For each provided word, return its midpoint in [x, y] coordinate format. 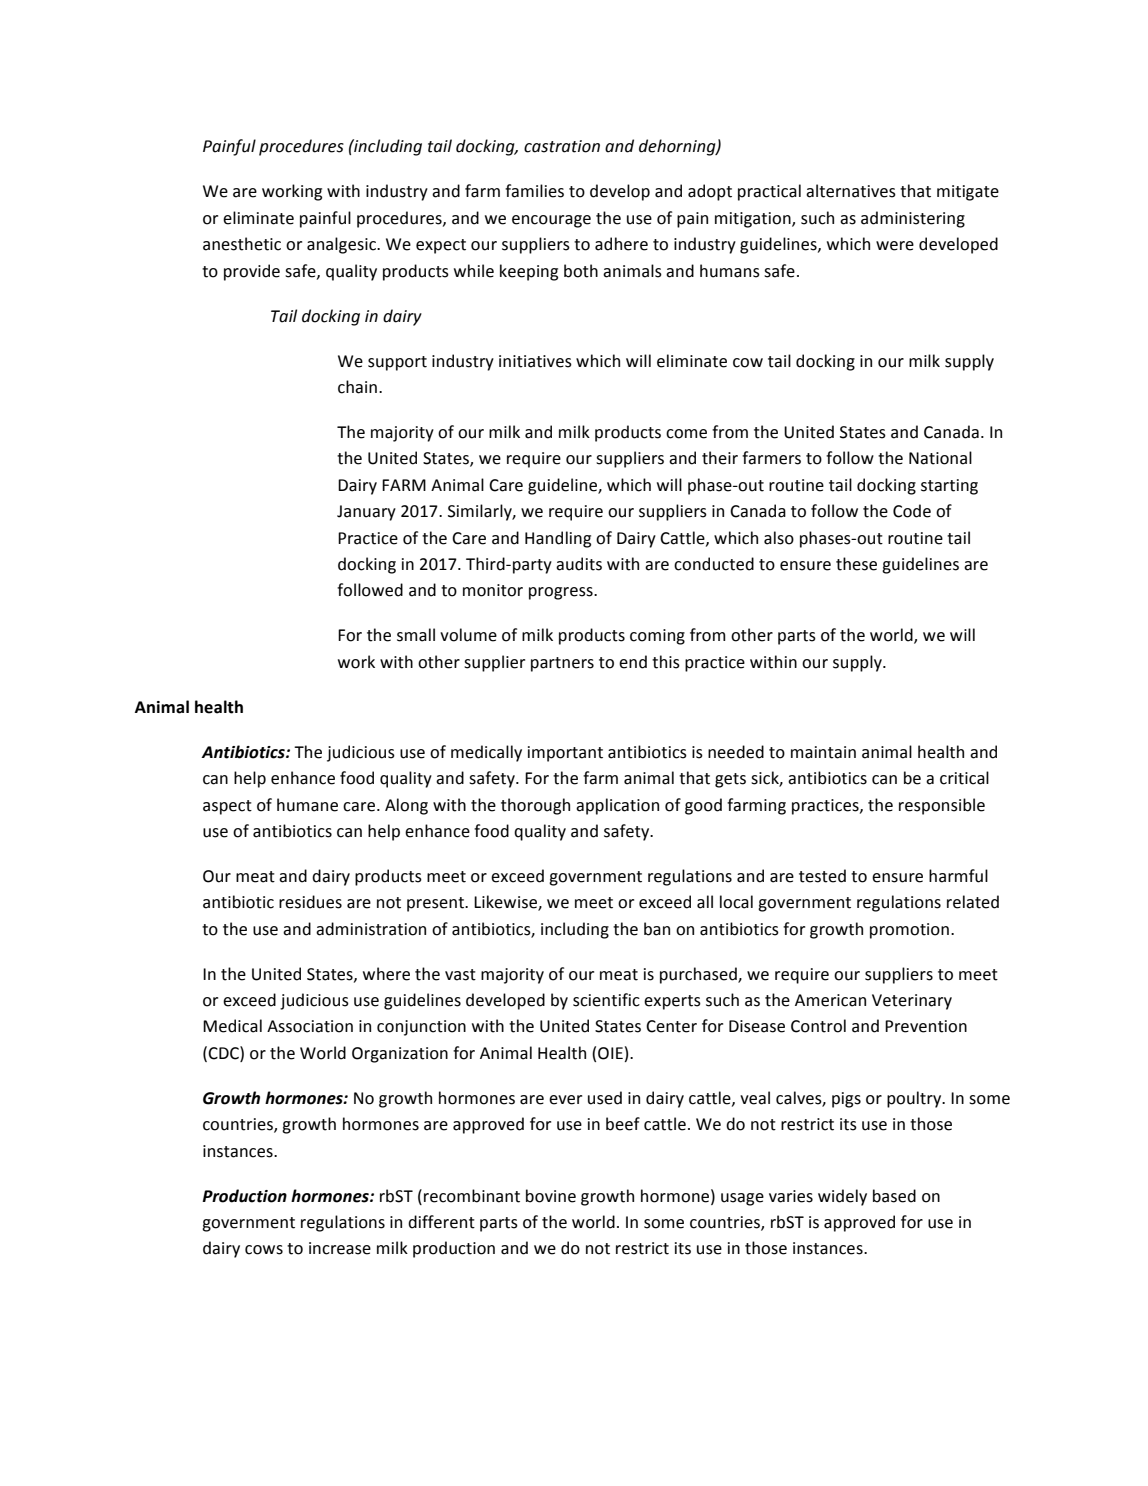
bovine [551, 1196]
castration [562, 146]
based [894, 1196]
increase [340, 1248]
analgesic [342, 245]
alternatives [851, 191]
